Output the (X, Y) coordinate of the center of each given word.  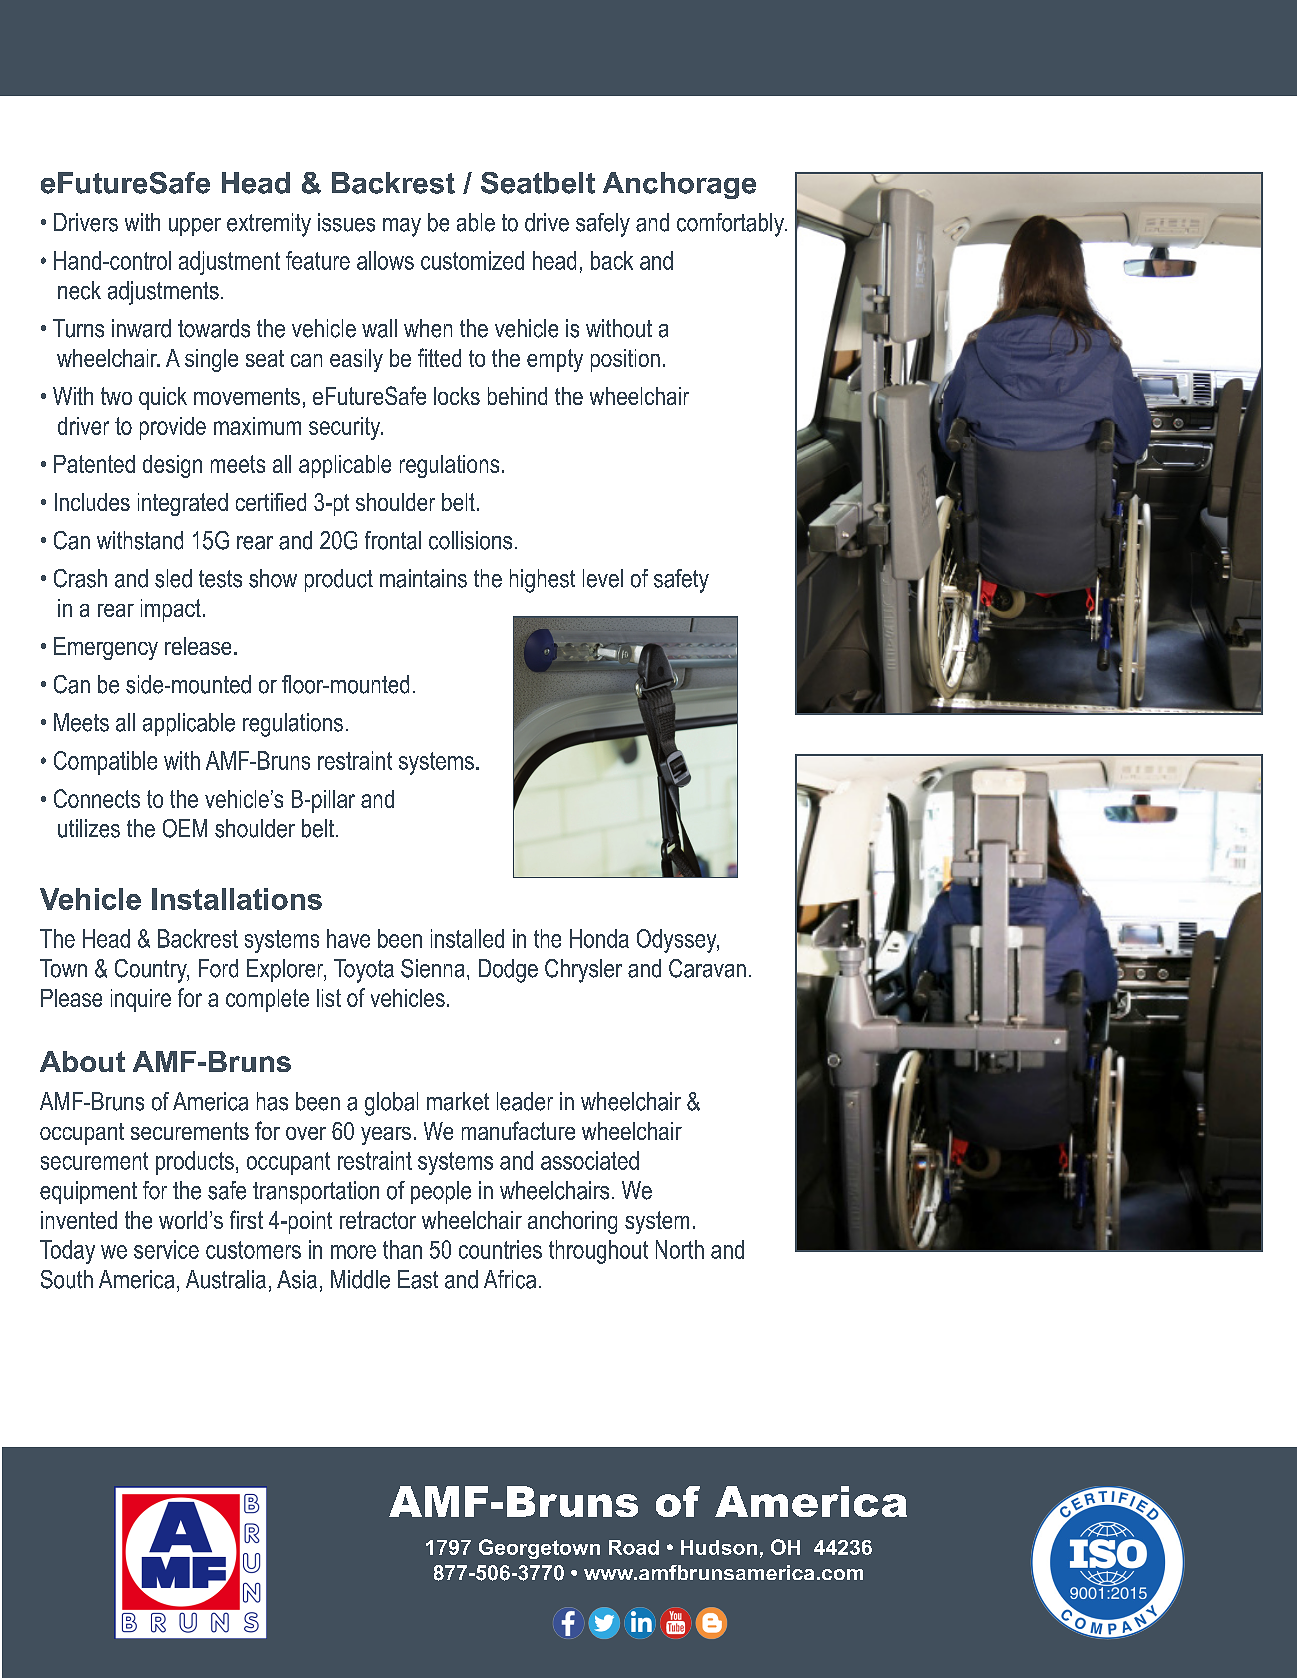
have (348, 938)
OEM (185, 828)
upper (195, 227)
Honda (599, 938)
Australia (226, 1279)
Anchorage (679, 185)
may (402, 227)
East (418, 1279)
